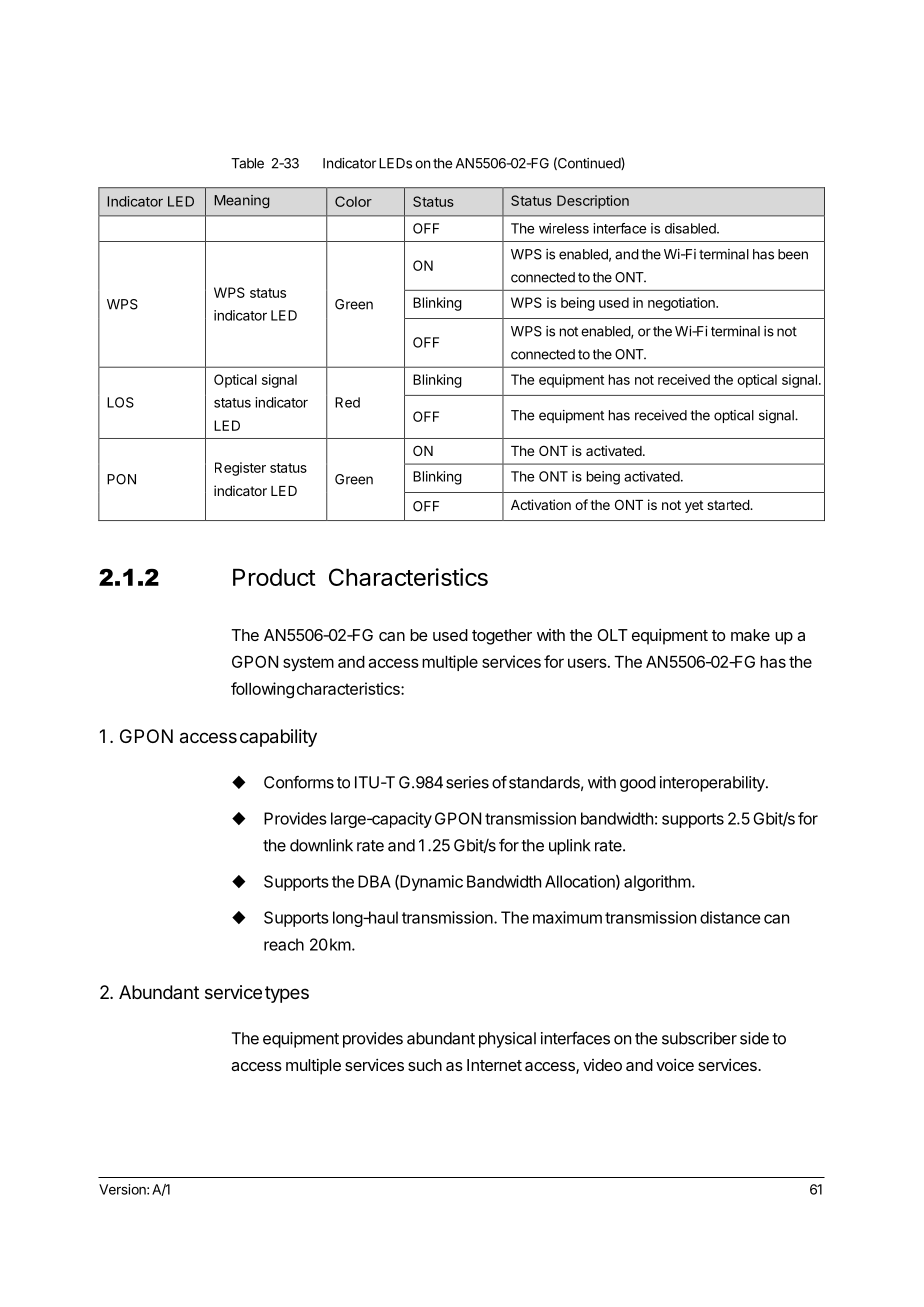 The image size is (924, 1307). What do you see at coordinates (284, 944) in the page?
I see `reach` at bounding box center [284, 944].
